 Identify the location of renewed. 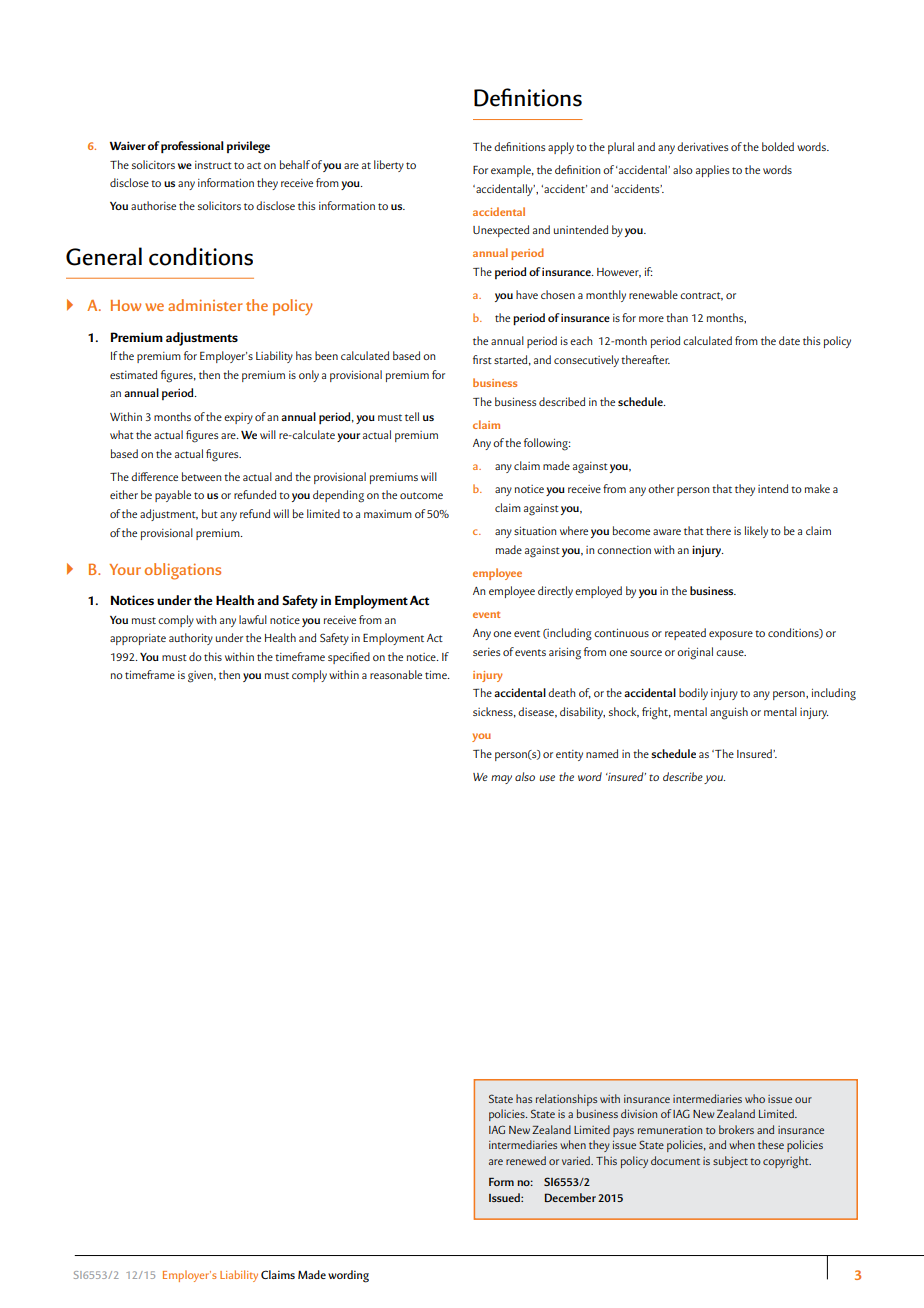
(526, 1160).
